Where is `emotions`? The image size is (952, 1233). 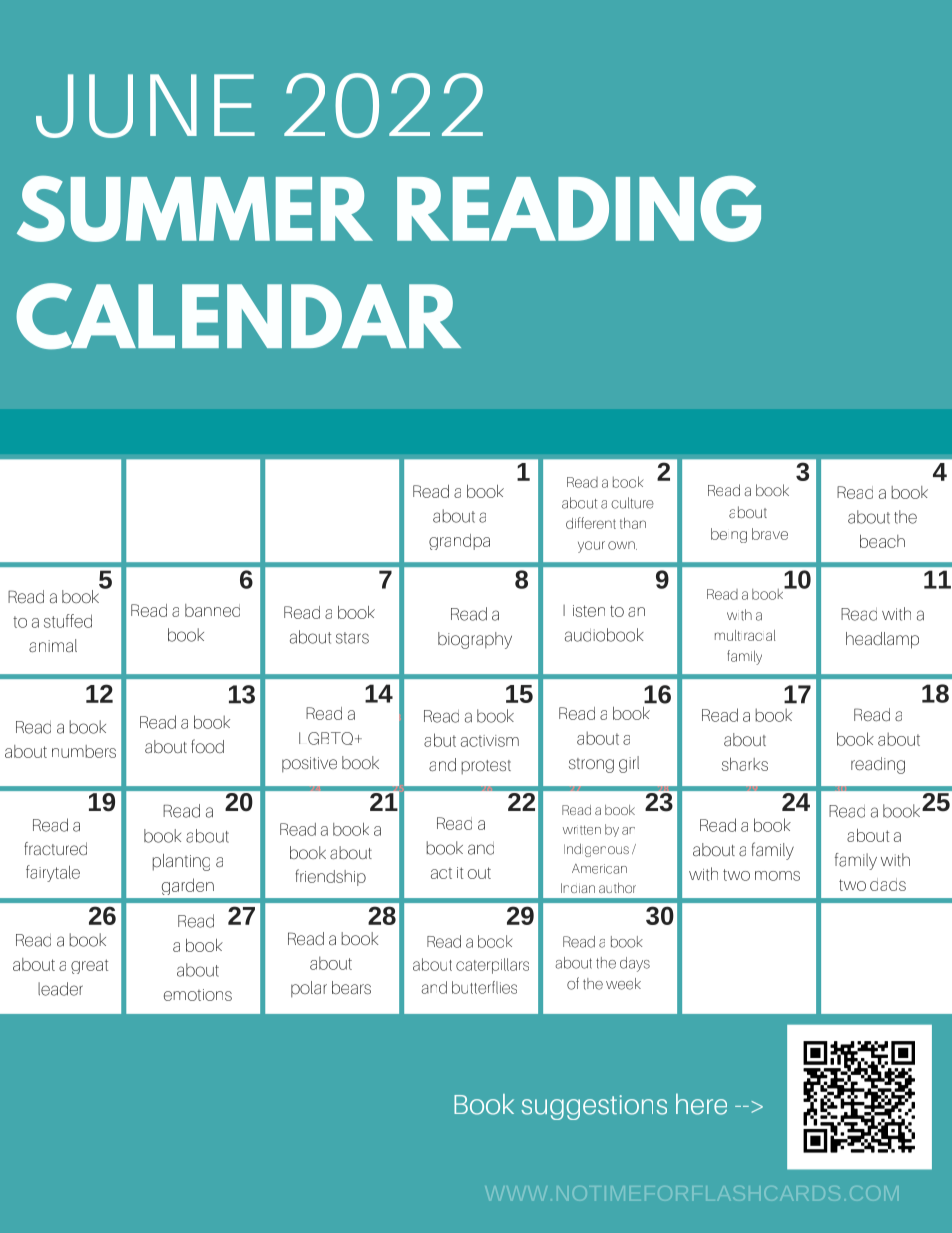
emotions is located at coordinates (198, 995).
